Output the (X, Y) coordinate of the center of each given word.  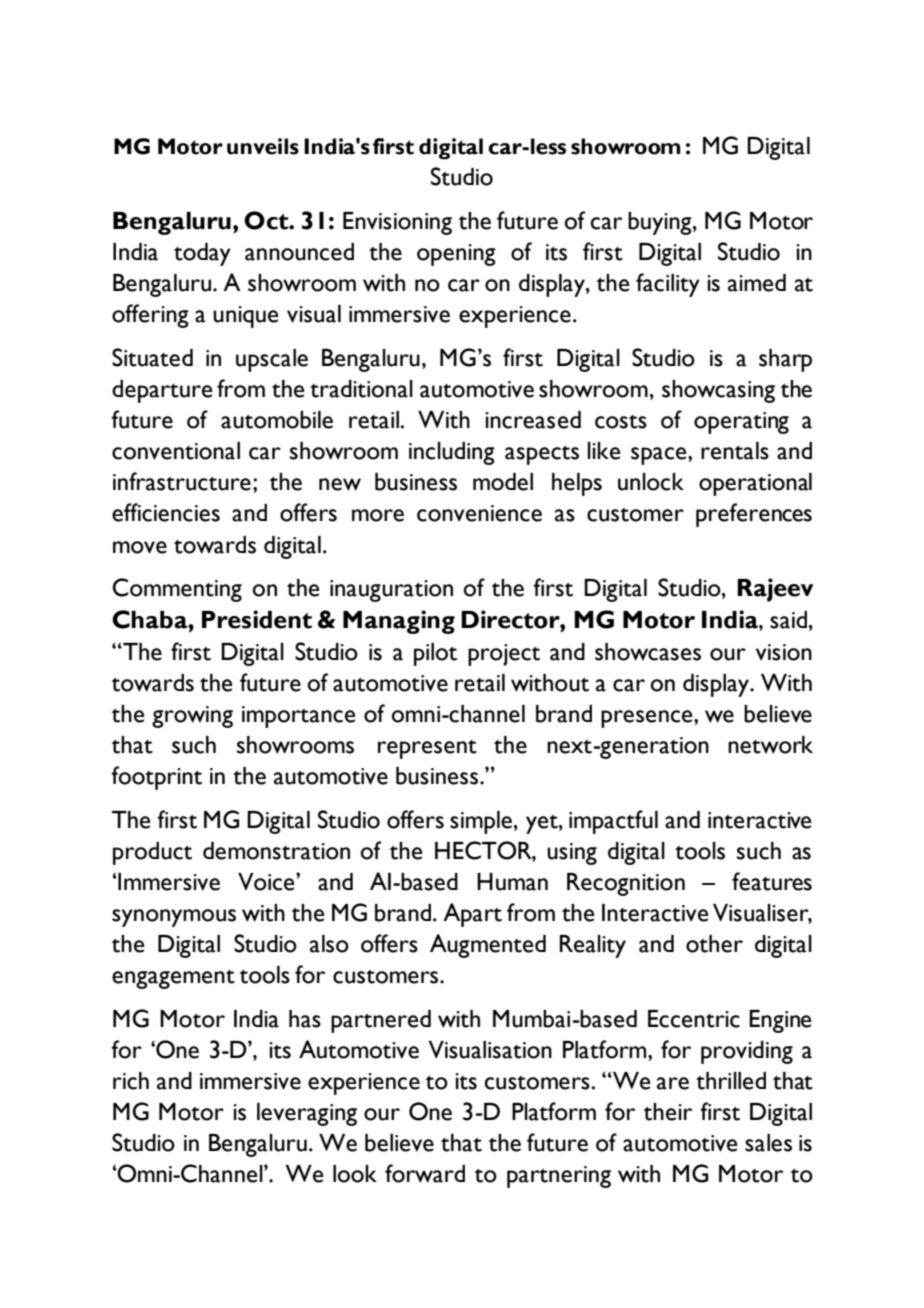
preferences (754, 515)
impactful (613, 822)
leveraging (307, 1114)
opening (456, 255)
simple (481, 822)
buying (661, 223)
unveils (263, 146)
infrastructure (182, 481)
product (152, 853)
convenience (479, 513)
